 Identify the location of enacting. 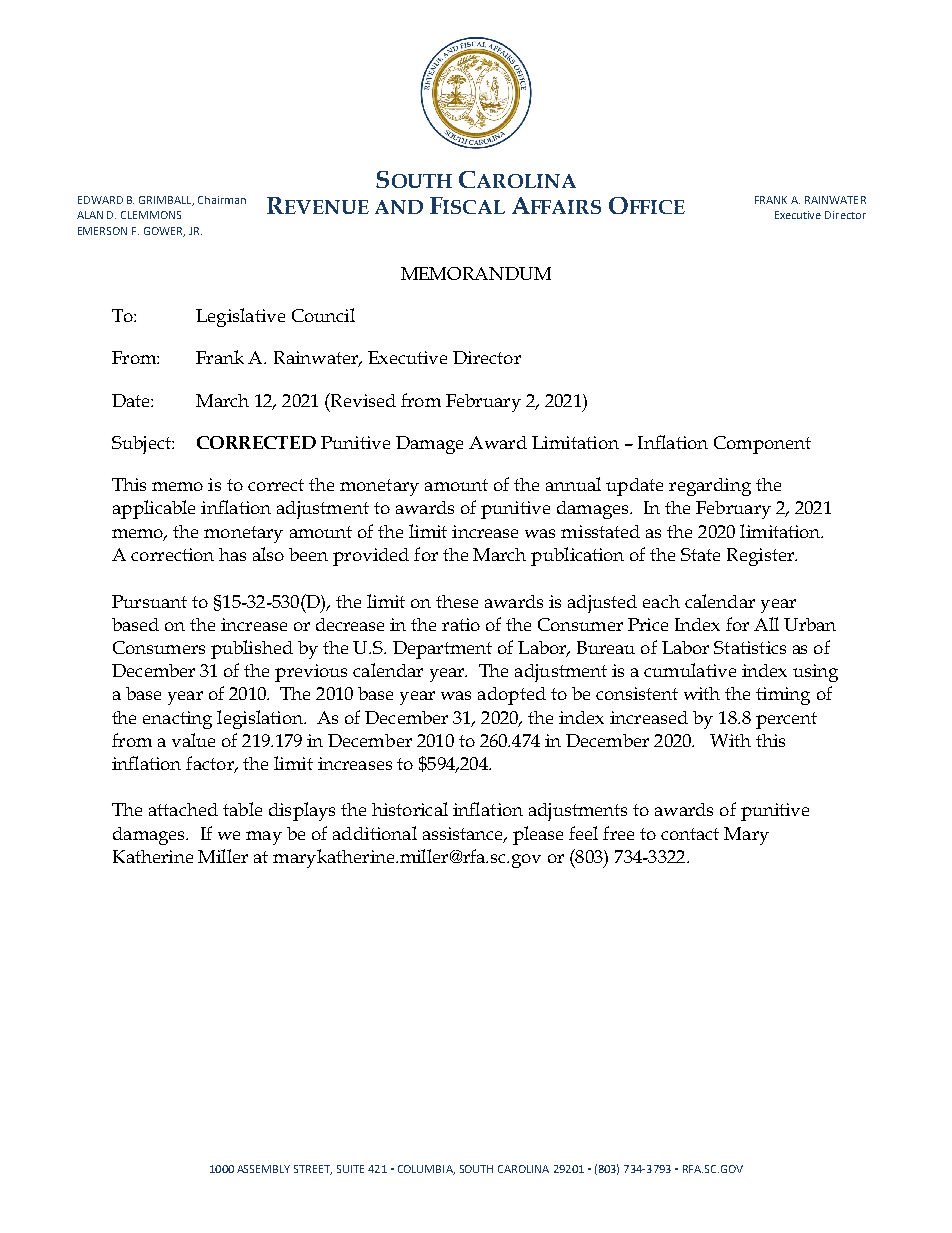
(177, 720).
